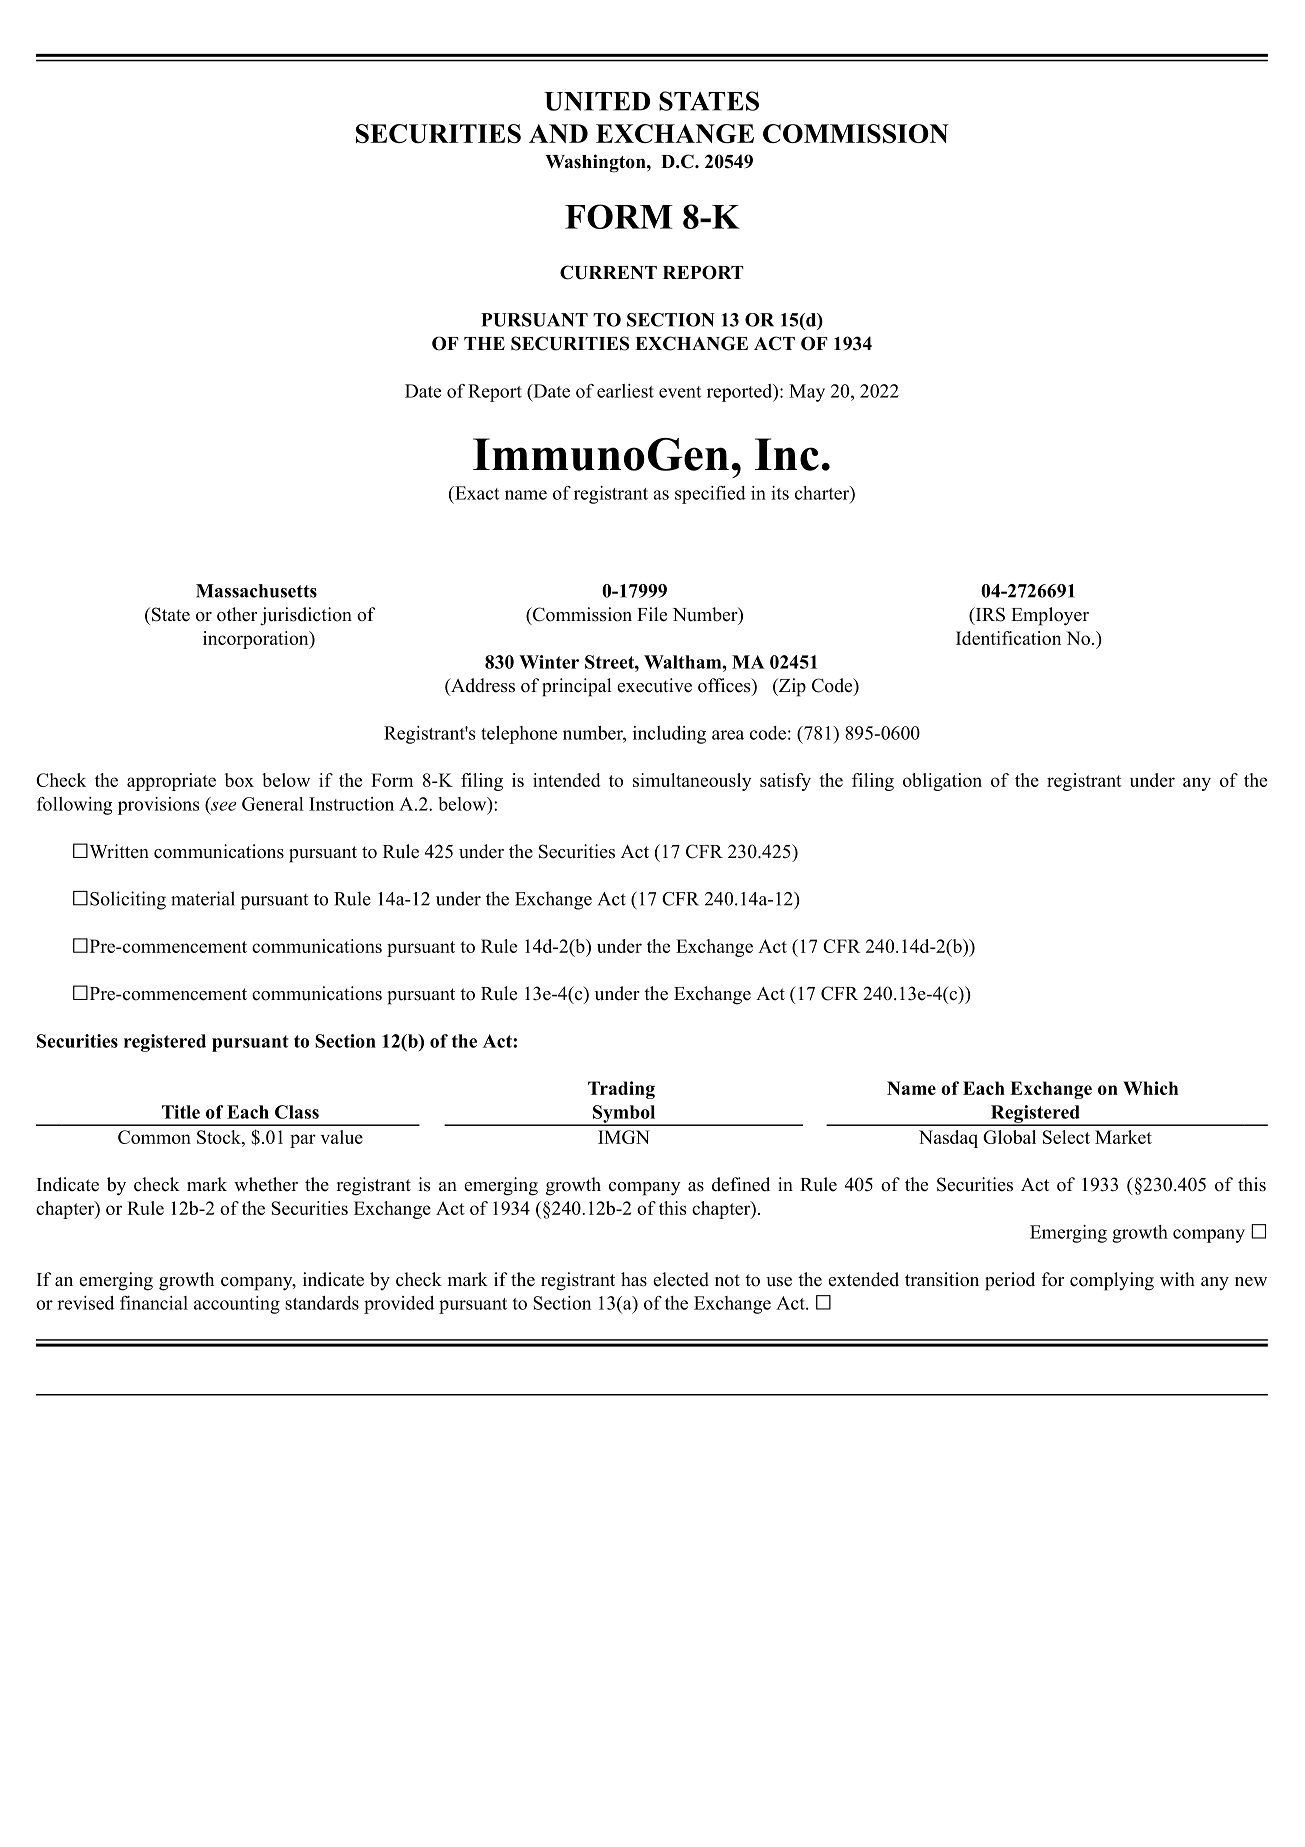 This screenshot has height=1847, width=1305. Describe the element at coordinates (237, 1305) in the screenshot. I see `accounting` at that location.
